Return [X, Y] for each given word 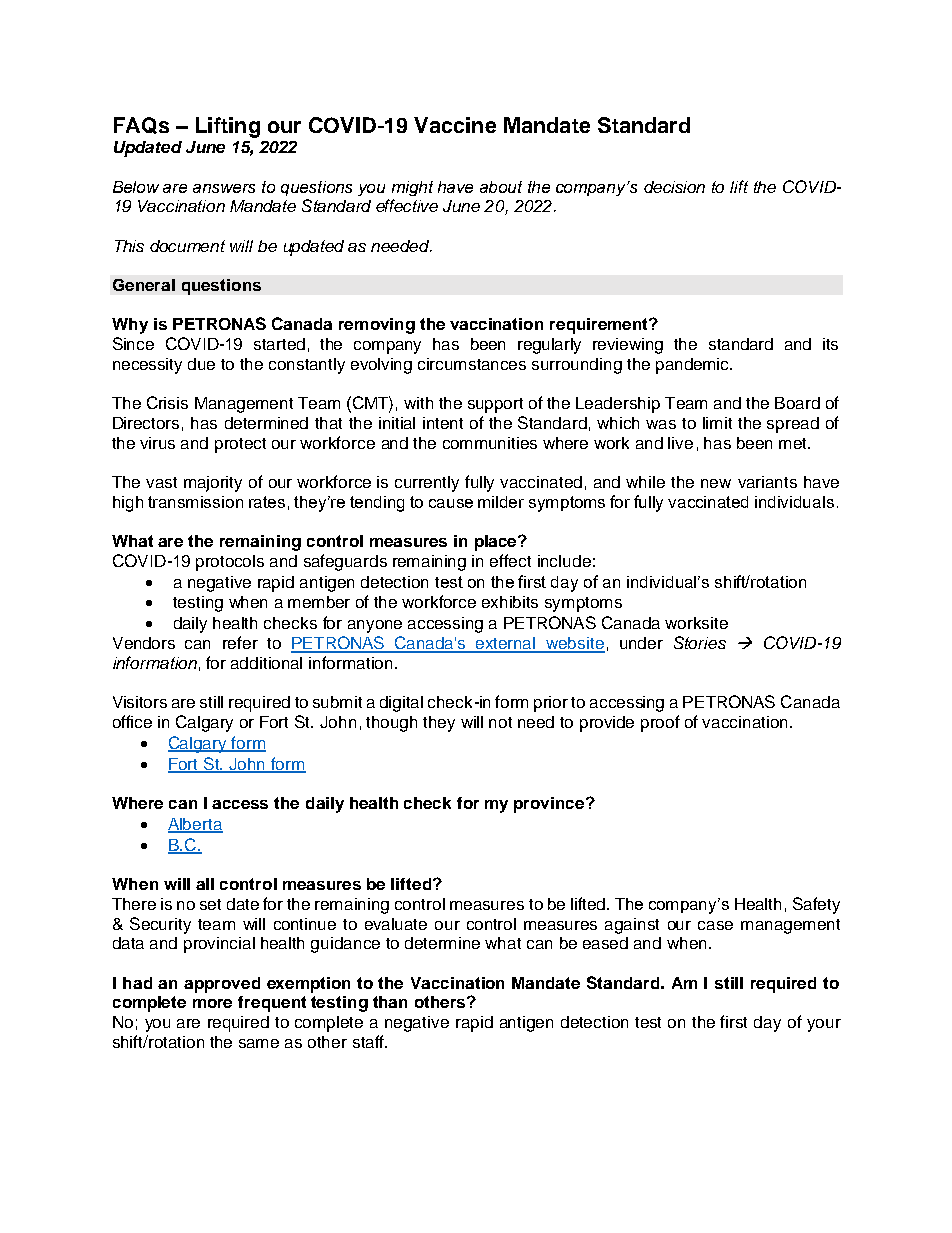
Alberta [195, 825]
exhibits [510, 602]
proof [660, 723]
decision [674, 187]
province [550, 805]
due [201, 364]
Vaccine [455, 125]
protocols [230, 563]
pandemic [694, 366]
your [824, 1025]
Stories [700, 642]
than [390, 1002]
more [212, 1003]
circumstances [472, 364]
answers [224, 188]
